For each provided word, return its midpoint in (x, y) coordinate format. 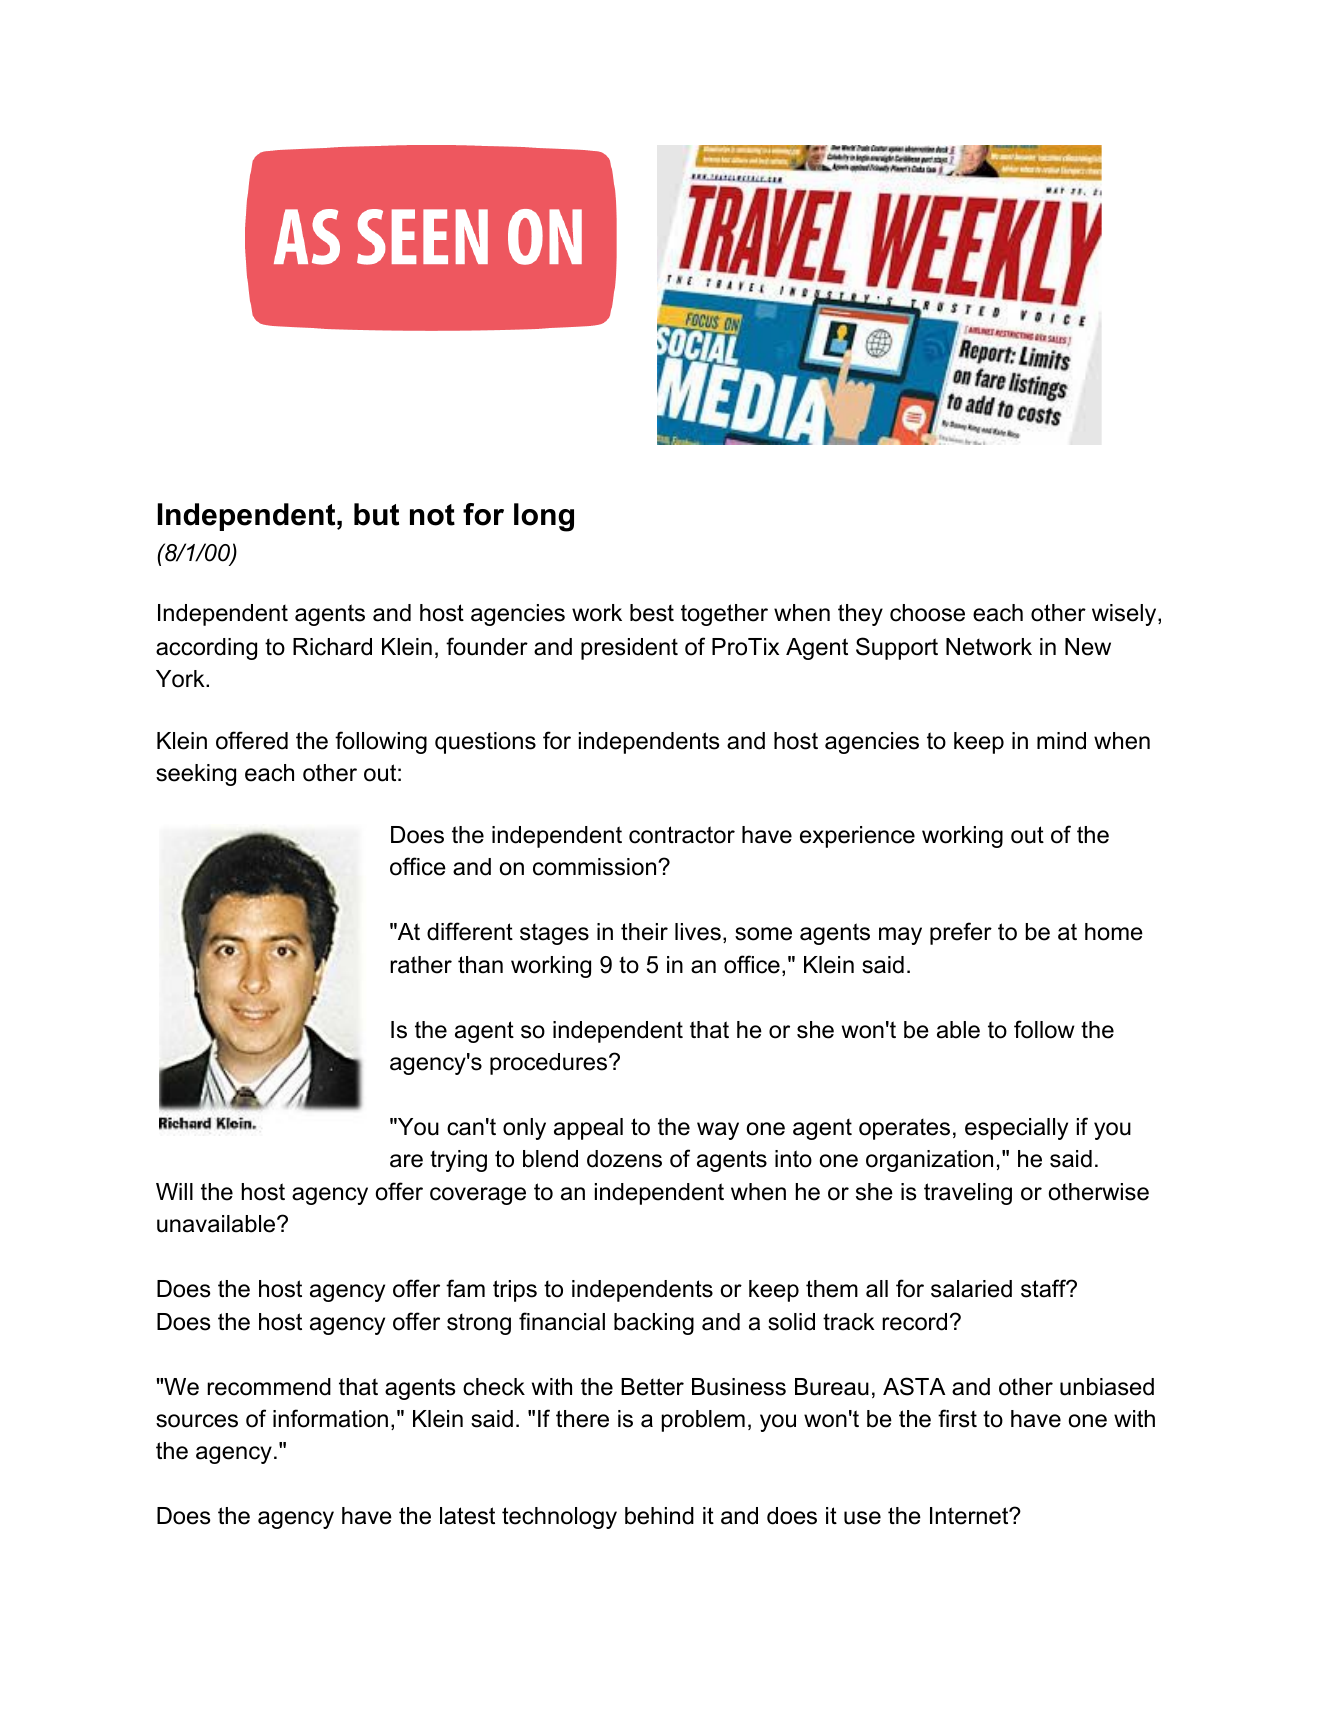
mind (1061, 741)
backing (654, 1324)
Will (174, 1191)
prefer (961, 933)
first (957, 1418)
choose (927, 613)
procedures (550, 1064)
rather (421, 965)
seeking (196, 775)
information (330, 1418)
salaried (971, 1289)
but (376, 514)
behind (659, 1516)
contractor (682, 835)
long (544, 517)
